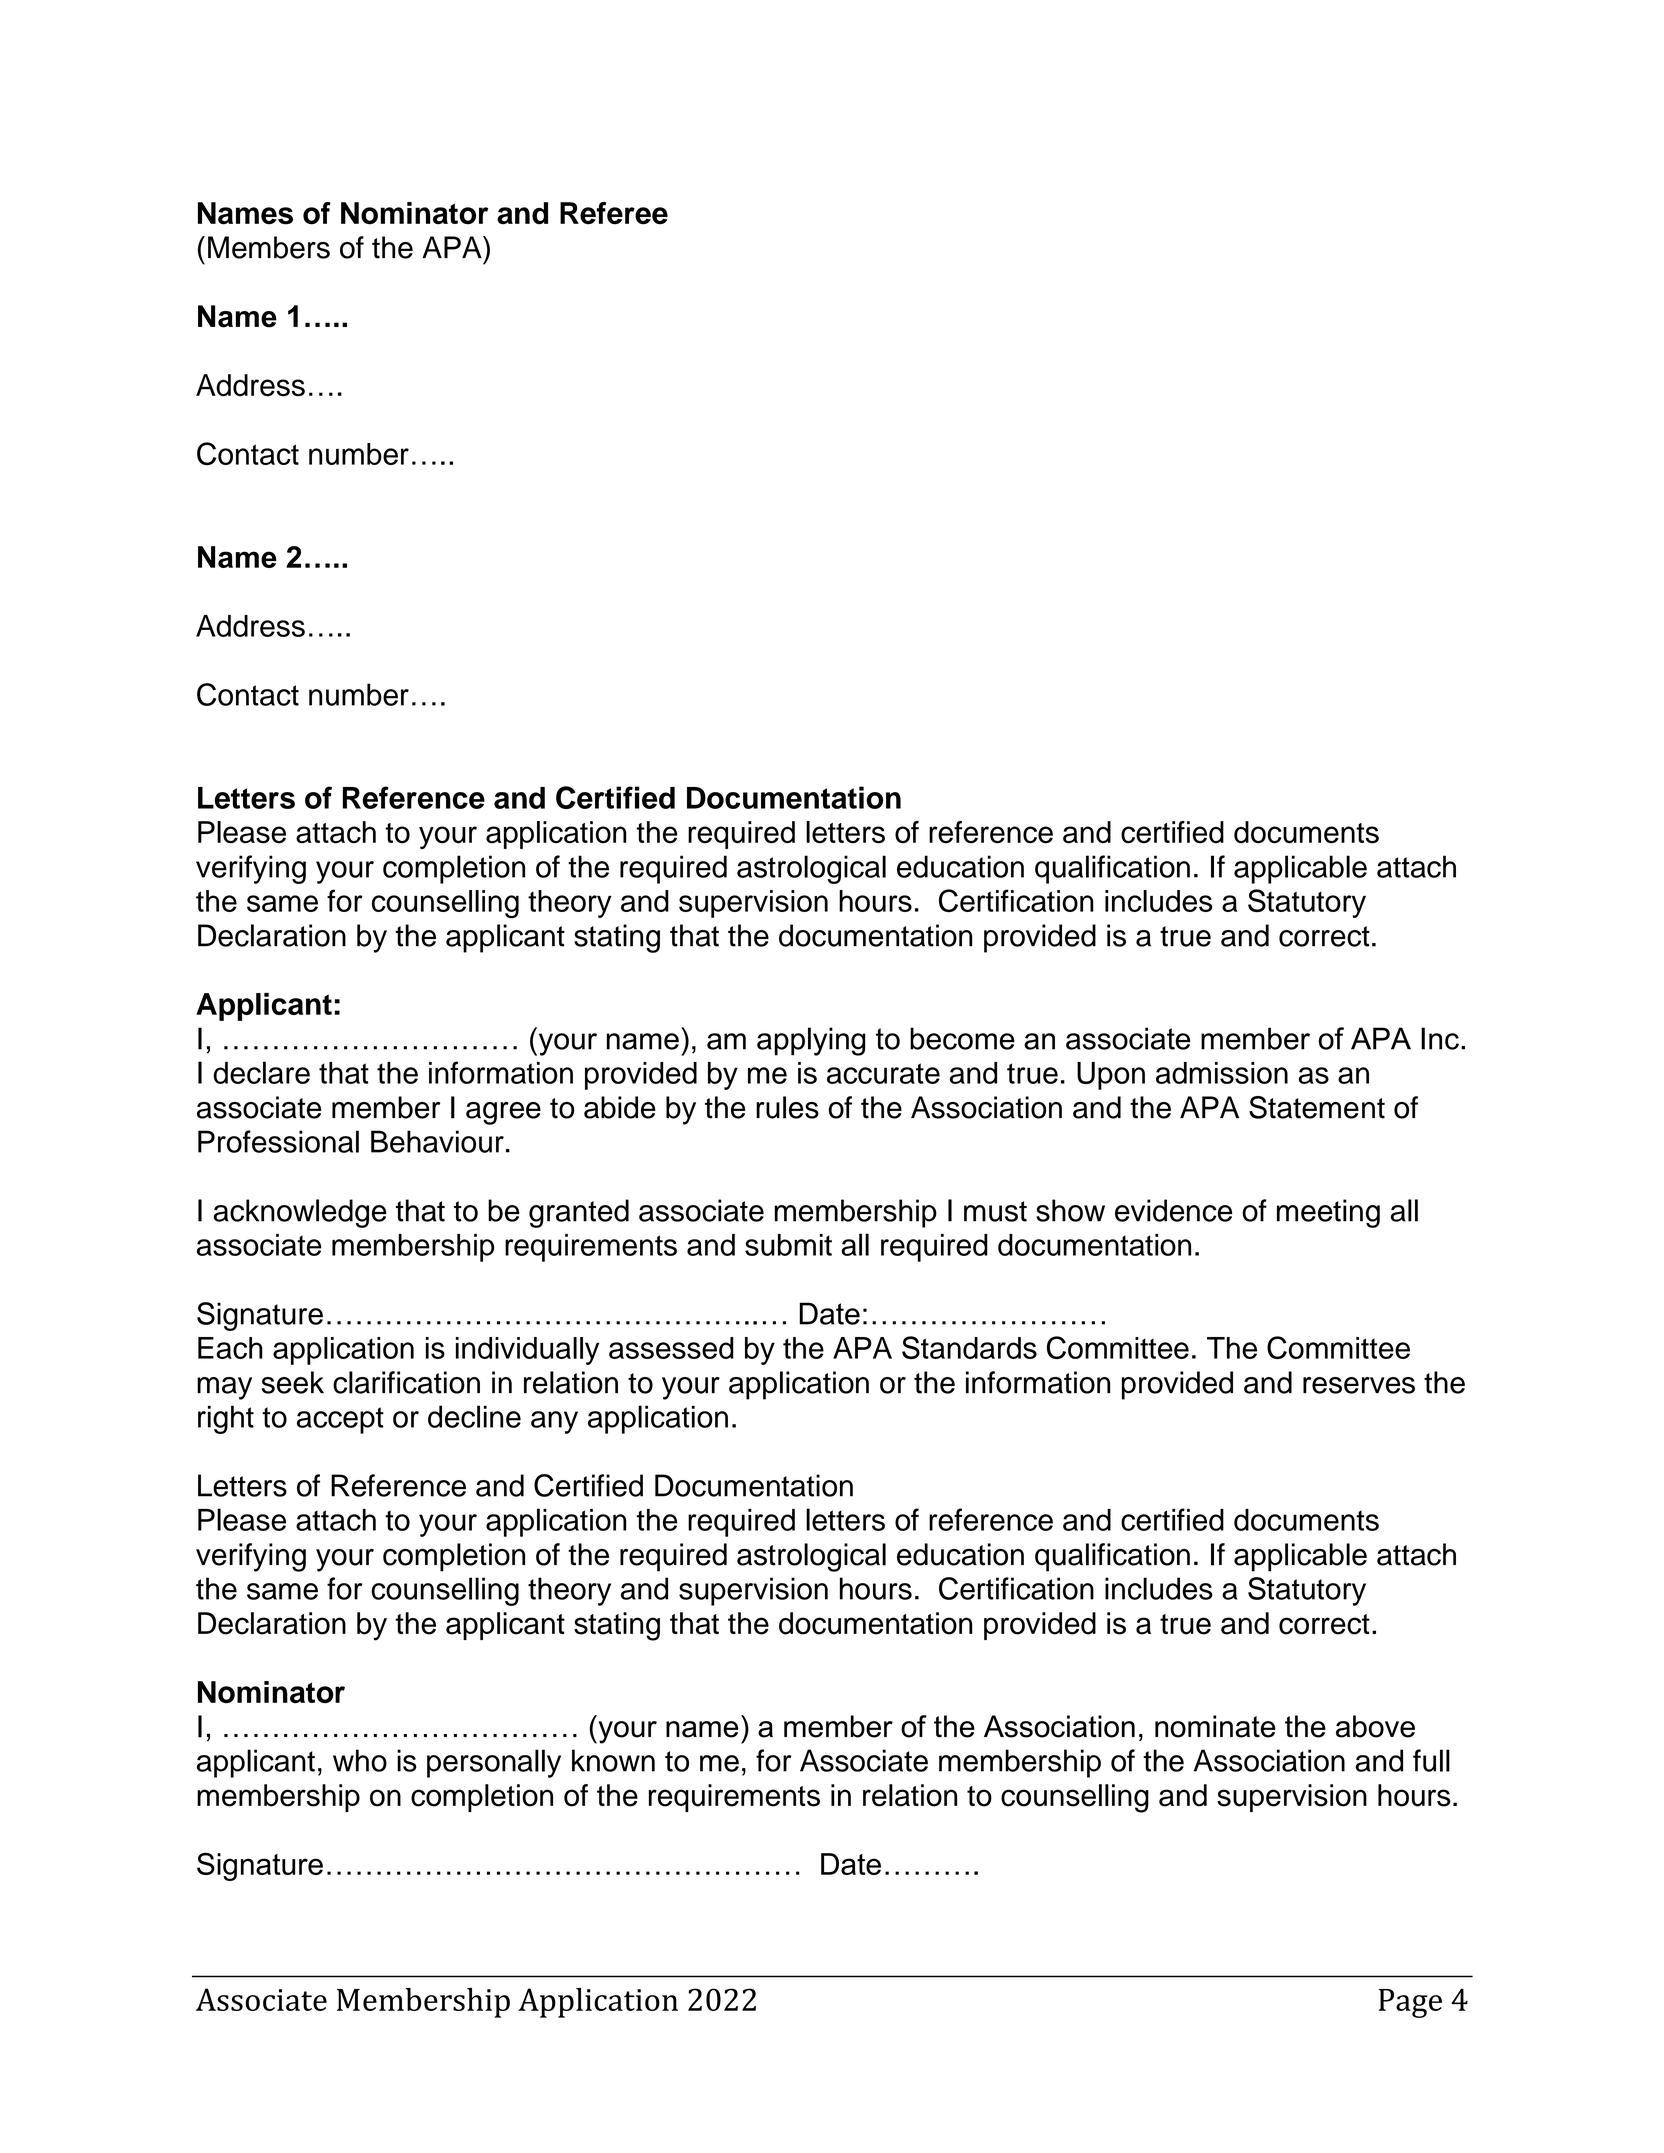 The height and width of the screenshot is (2153, 1664). Describe the element at coordinates (962, 1038) in the screenshot. I see `become` at that location.
